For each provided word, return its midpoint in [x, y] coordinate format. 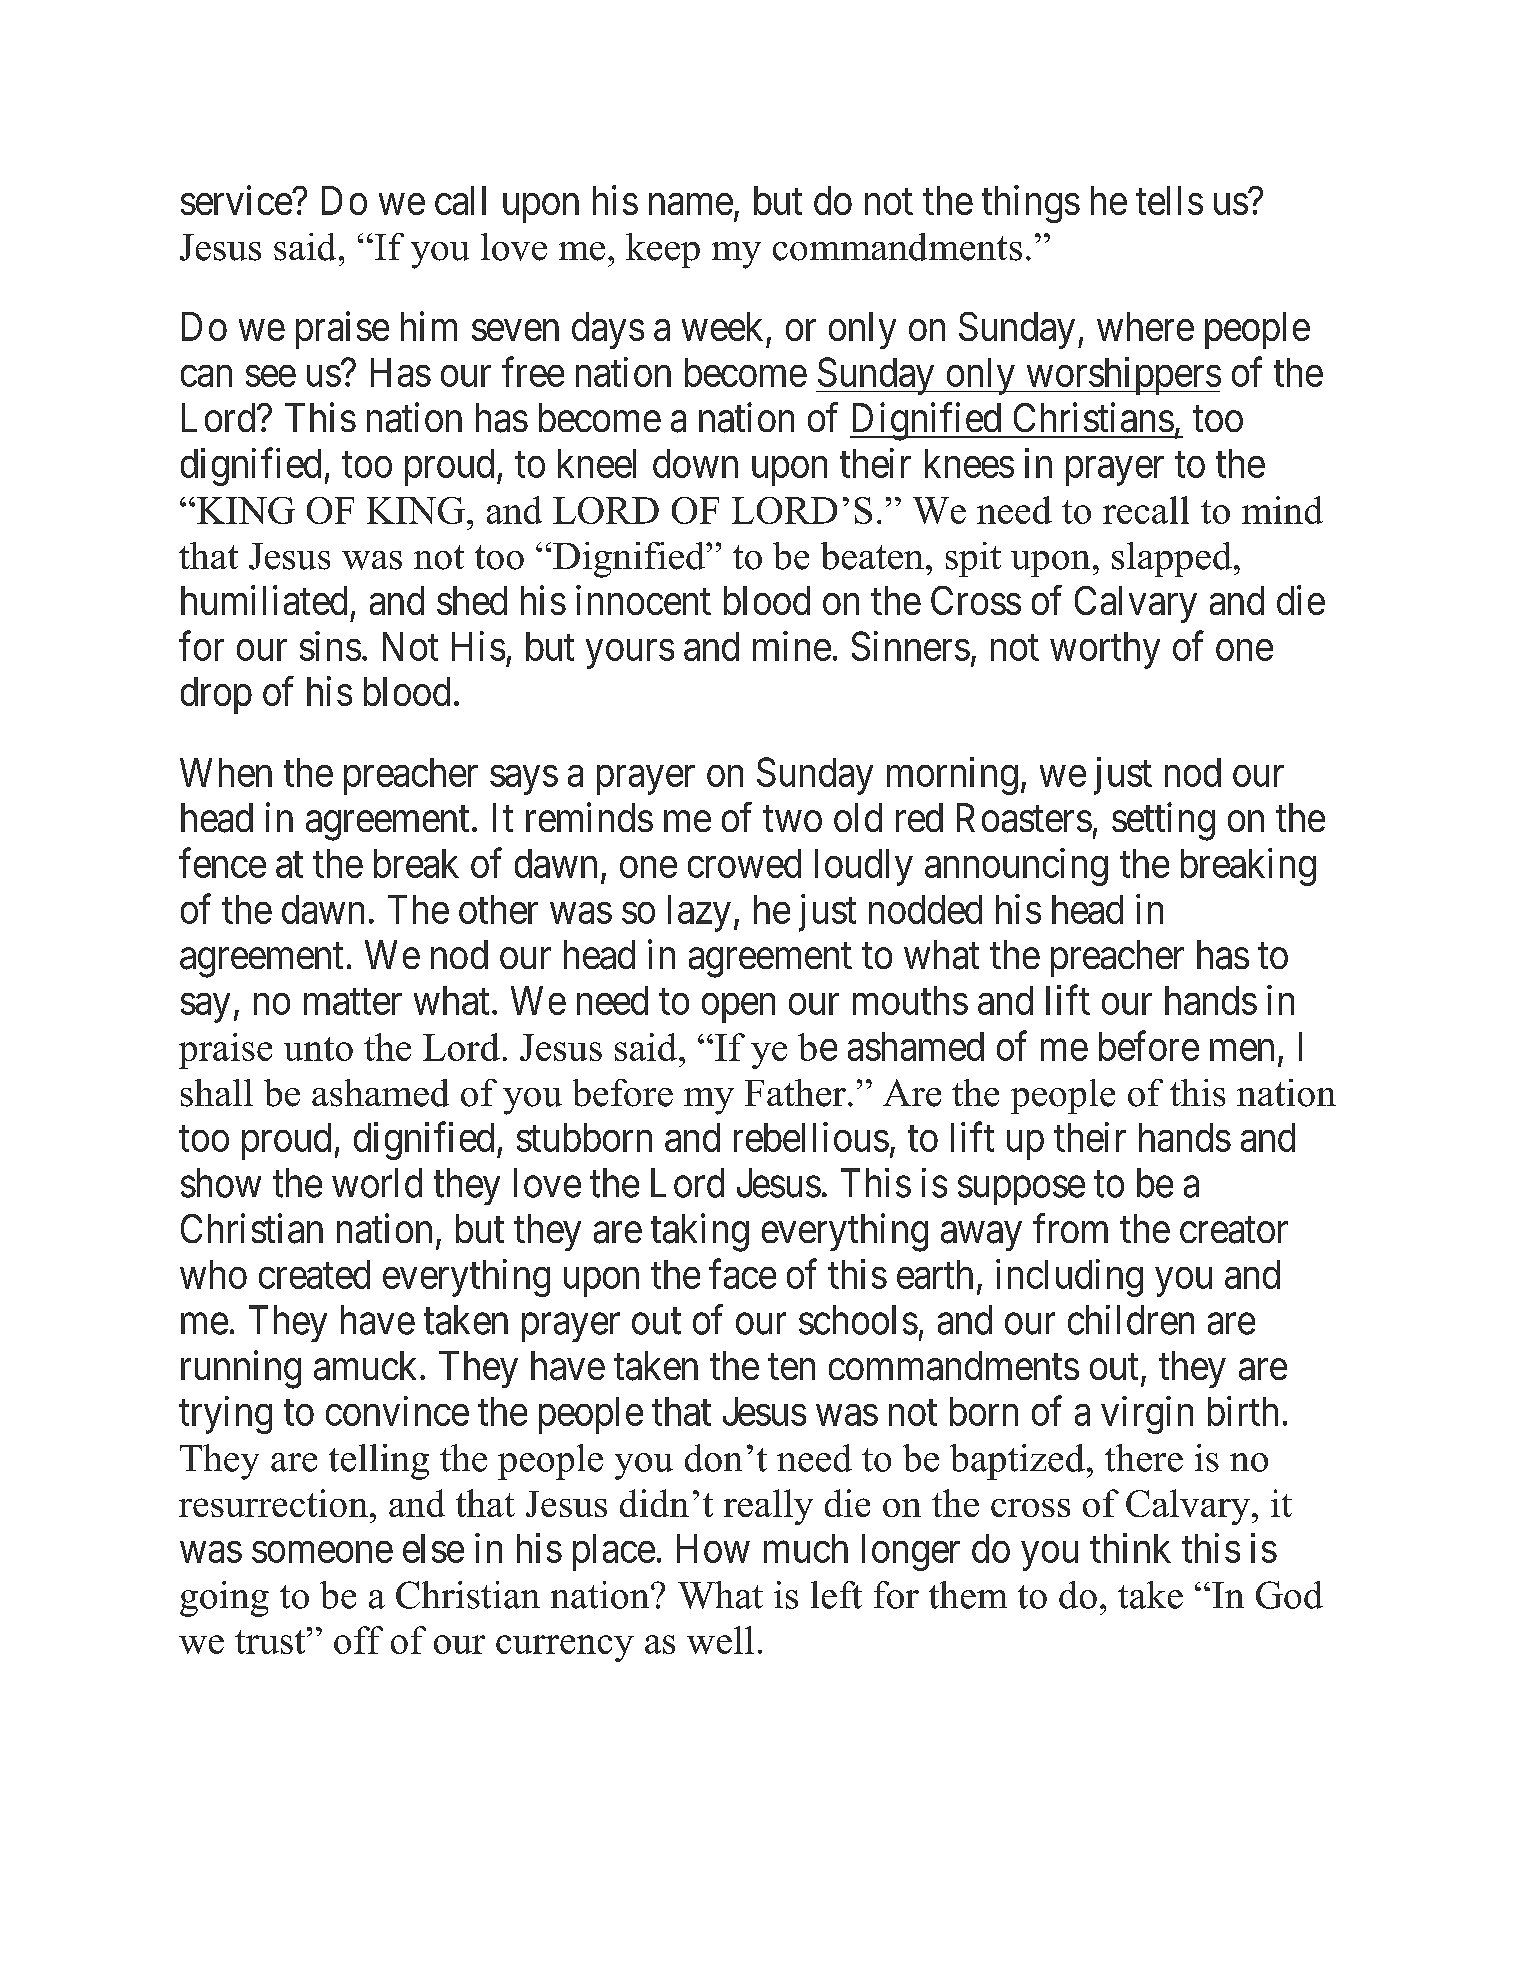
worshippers [1122, 376]
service [237, 200]
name [691, 204]
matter [353, 1002]
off [358, 1640]
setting [1163, 821]
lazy [699, 913]
